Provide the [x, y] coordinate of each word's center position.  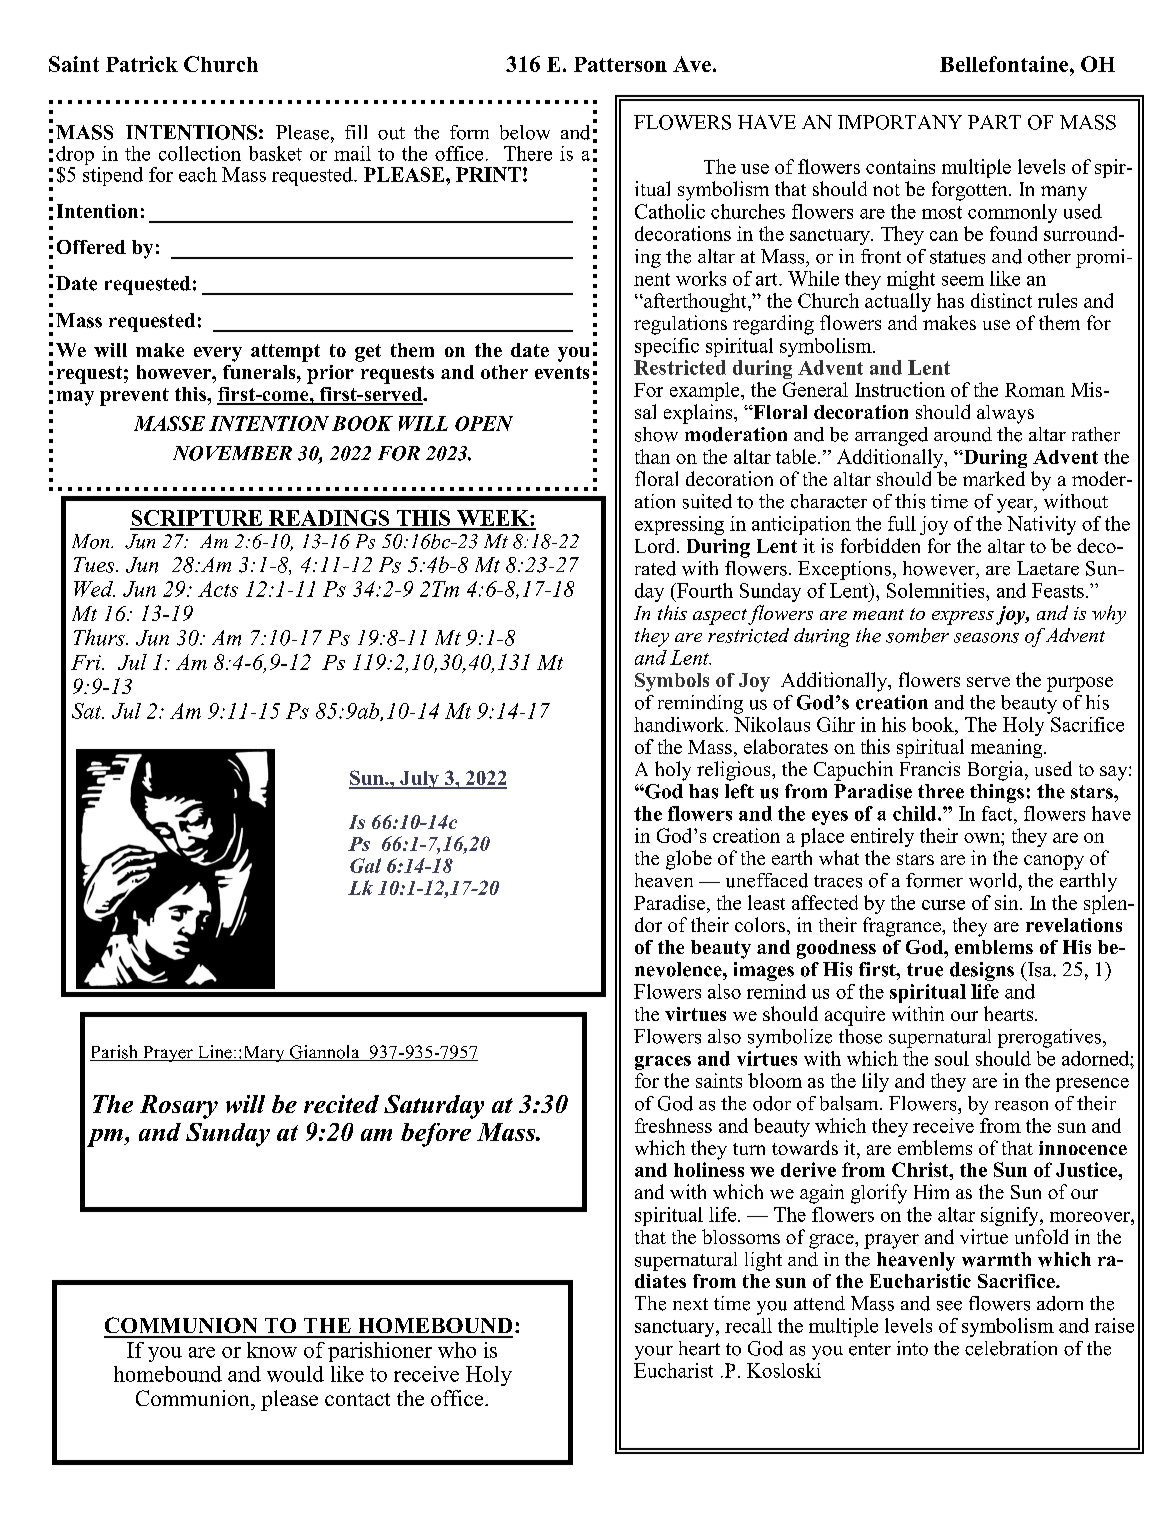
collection [200, 153]
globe [689, 860]
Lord [656, 545]
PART [994, 122]
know [272, 1350]
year [1016, 506]
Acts [218, 589]
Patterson [620, 64]
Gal [365, 865]
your [654, 1353]
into [912, 1348]
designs [982, 971]
